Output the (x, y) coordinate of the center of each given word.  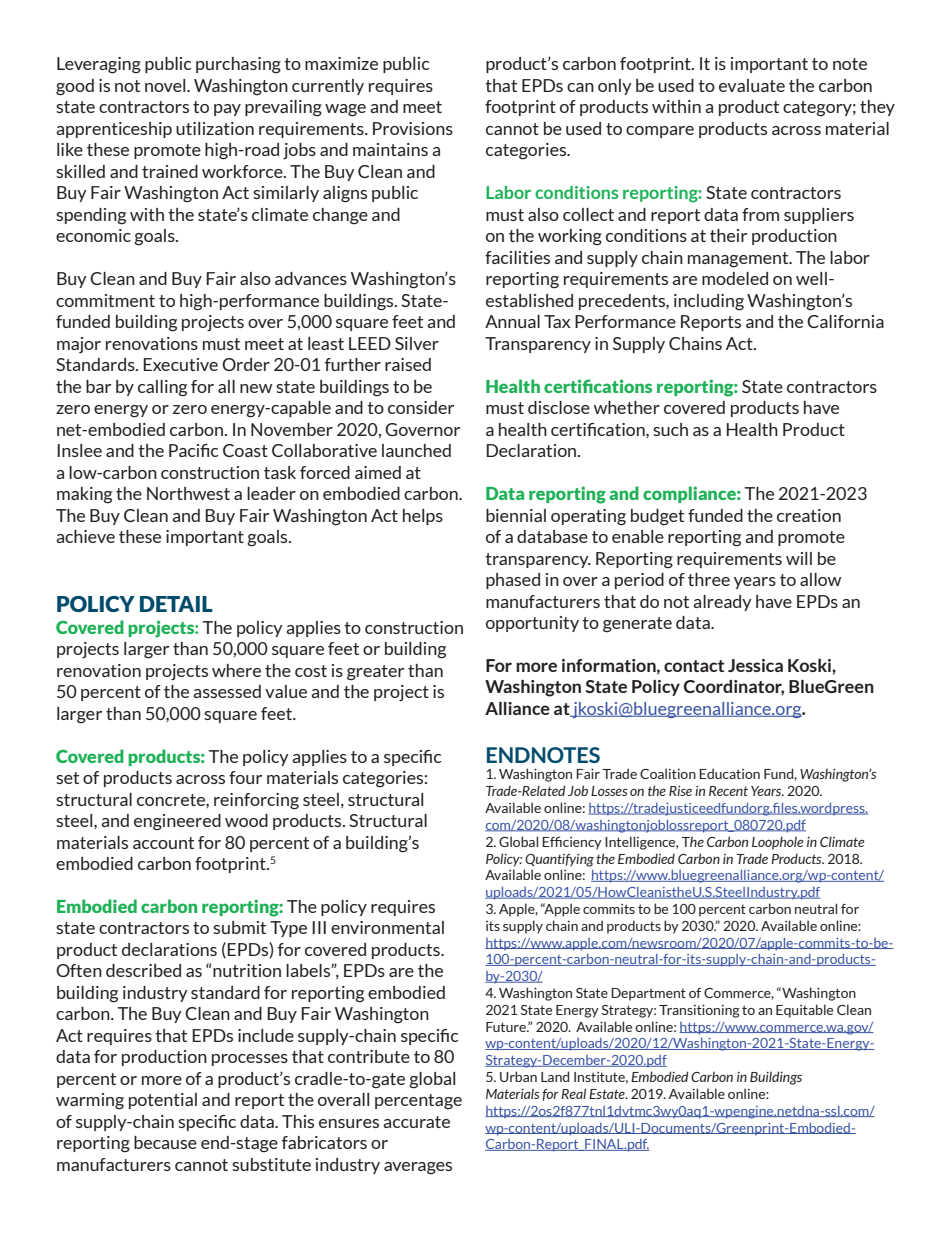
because (165, 1142)
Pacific (194, 450)
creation (809, 515)
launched (416, 450)
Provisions (413, 128)
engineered (177, 822)
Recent (728, 791)
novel (166, 85)
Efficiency (572, 843)
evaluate (752, 85)
